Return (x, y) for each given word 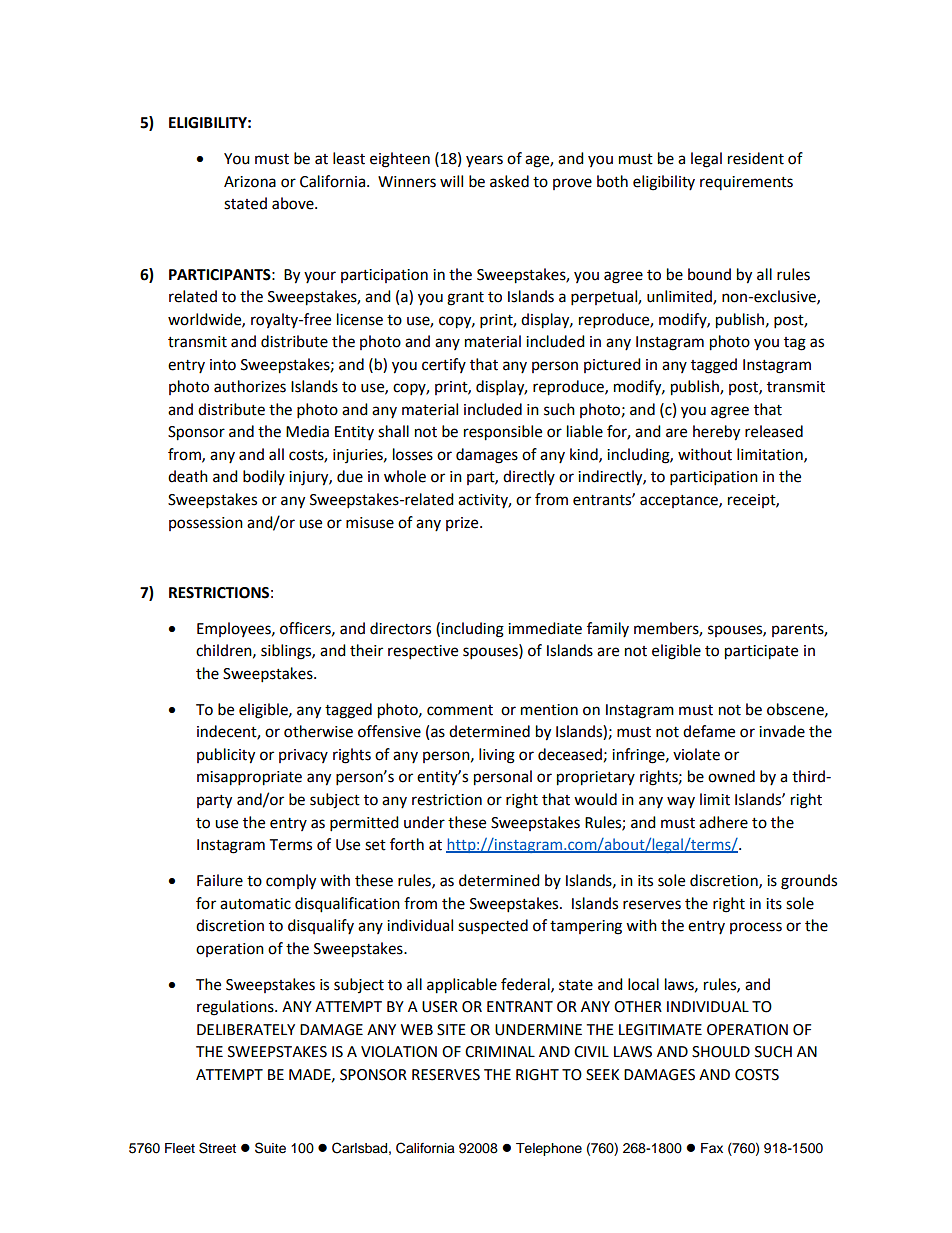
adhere (723, 822)
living (497, 756)
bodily (264, 477)
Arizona (250, 182)
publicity (226, 756)
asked (509, 181)
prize (463, 524)
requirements (746, 183)
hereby (716, 433)
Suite (270, 1148)
